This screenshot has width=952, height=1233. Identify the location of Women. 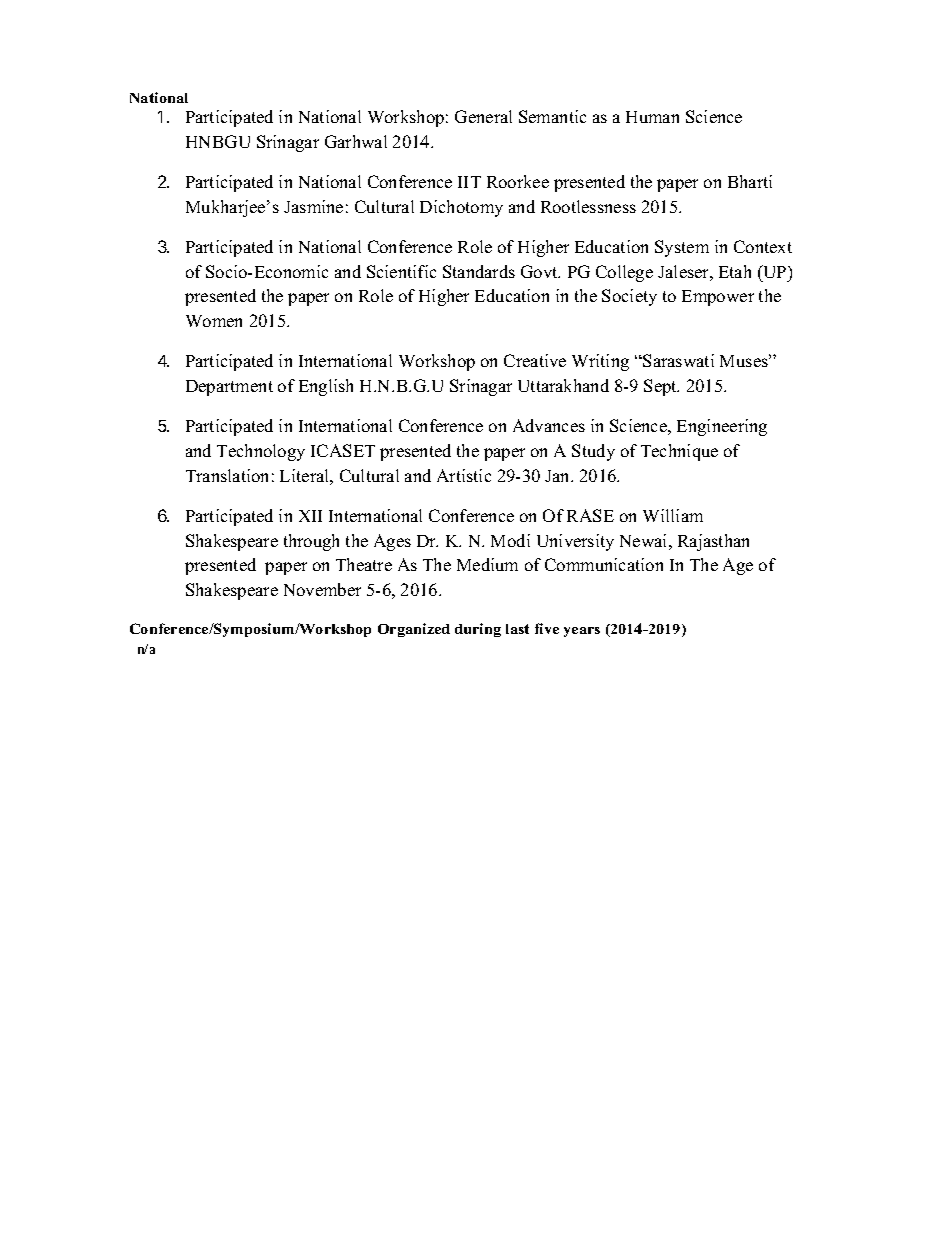
(214, 321).
